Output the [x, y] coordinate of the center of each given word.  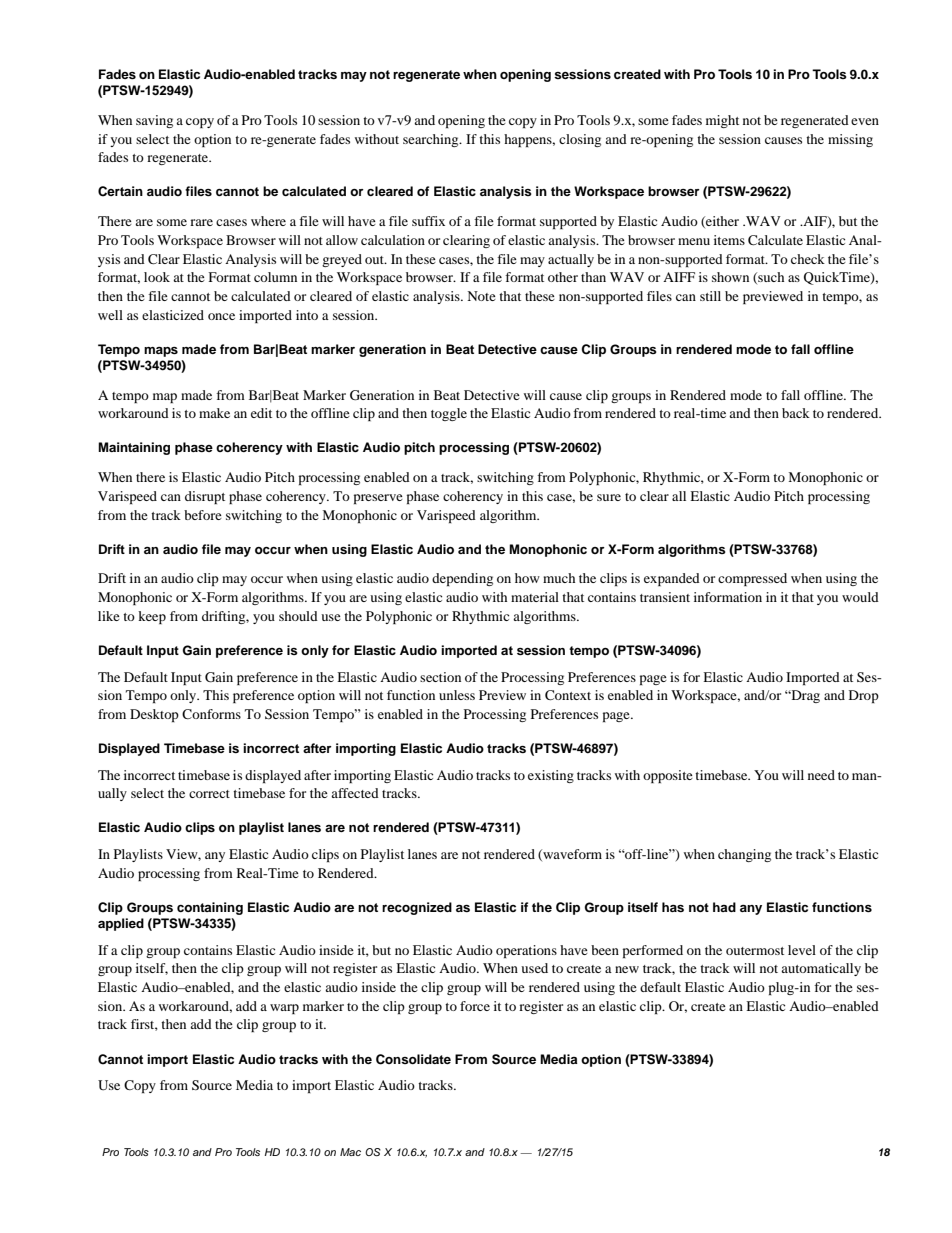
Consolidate [413, 1059]
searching [432, 140]
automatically [821, 969]
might [722, 121]
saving [154, 121]
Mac [350, 1152]
